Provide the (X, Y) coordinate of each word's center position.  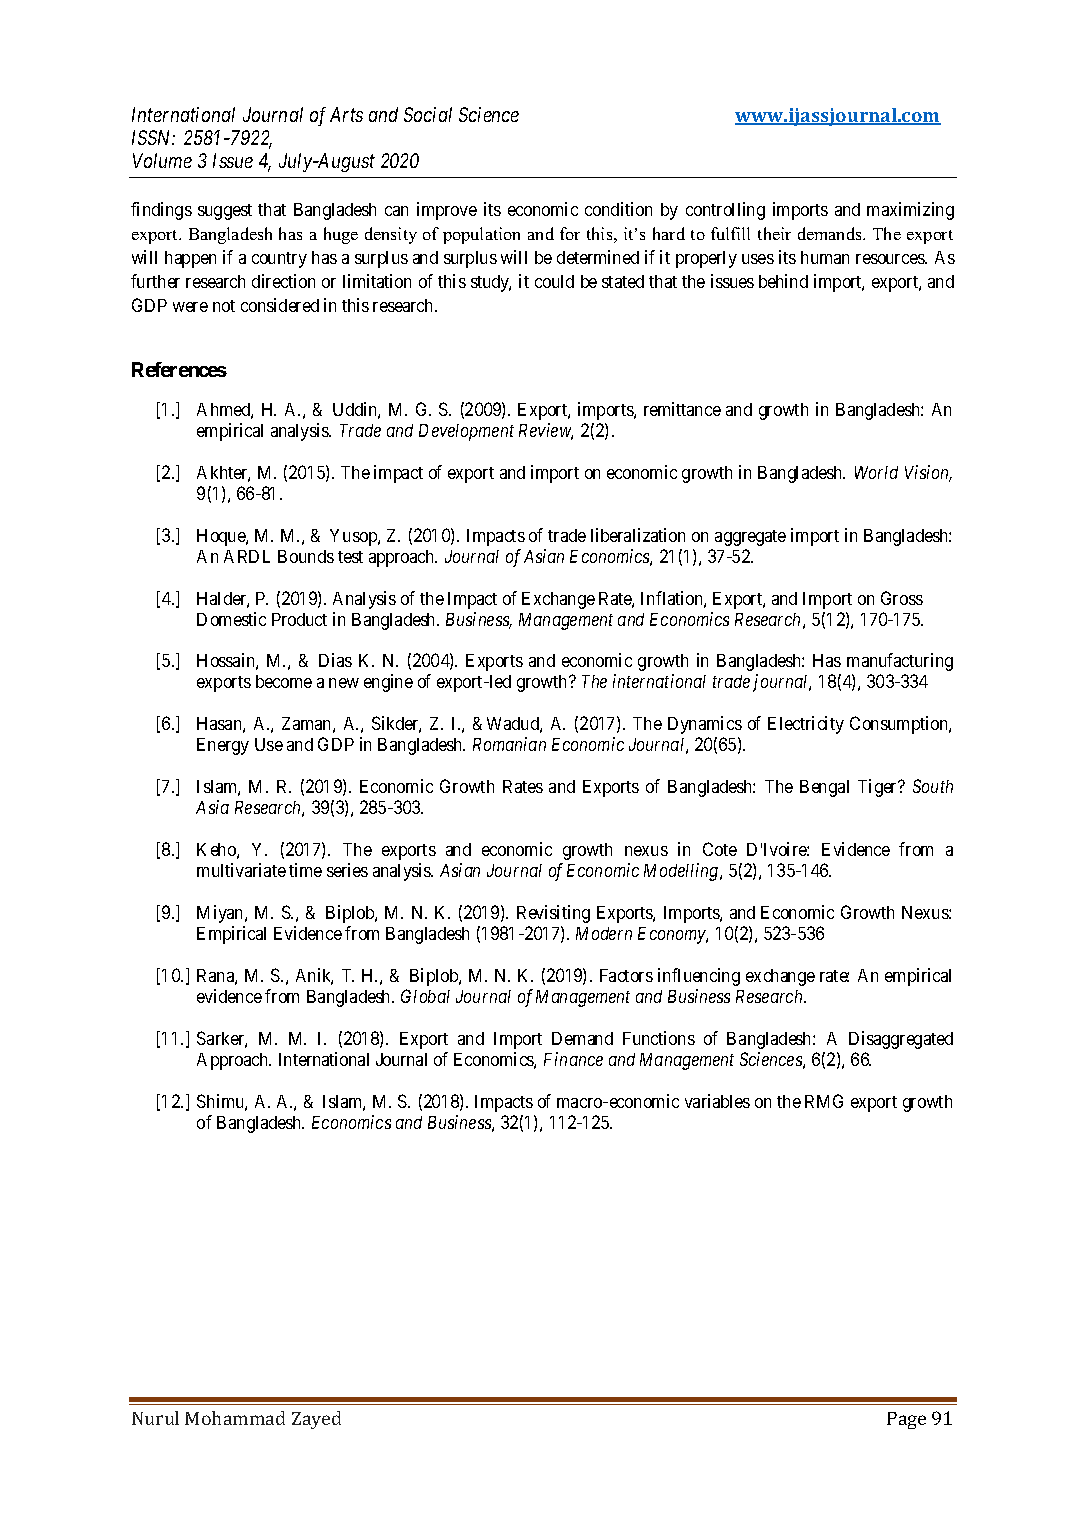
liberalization (638, 535)
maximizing (910, 211)
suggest (225, 212)
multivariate (241, 870)
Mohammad (235, 1418)
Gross (902, 598)
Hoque (222, 537)
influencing (699, 977)
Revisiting (553, 914)
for (570, 233)
